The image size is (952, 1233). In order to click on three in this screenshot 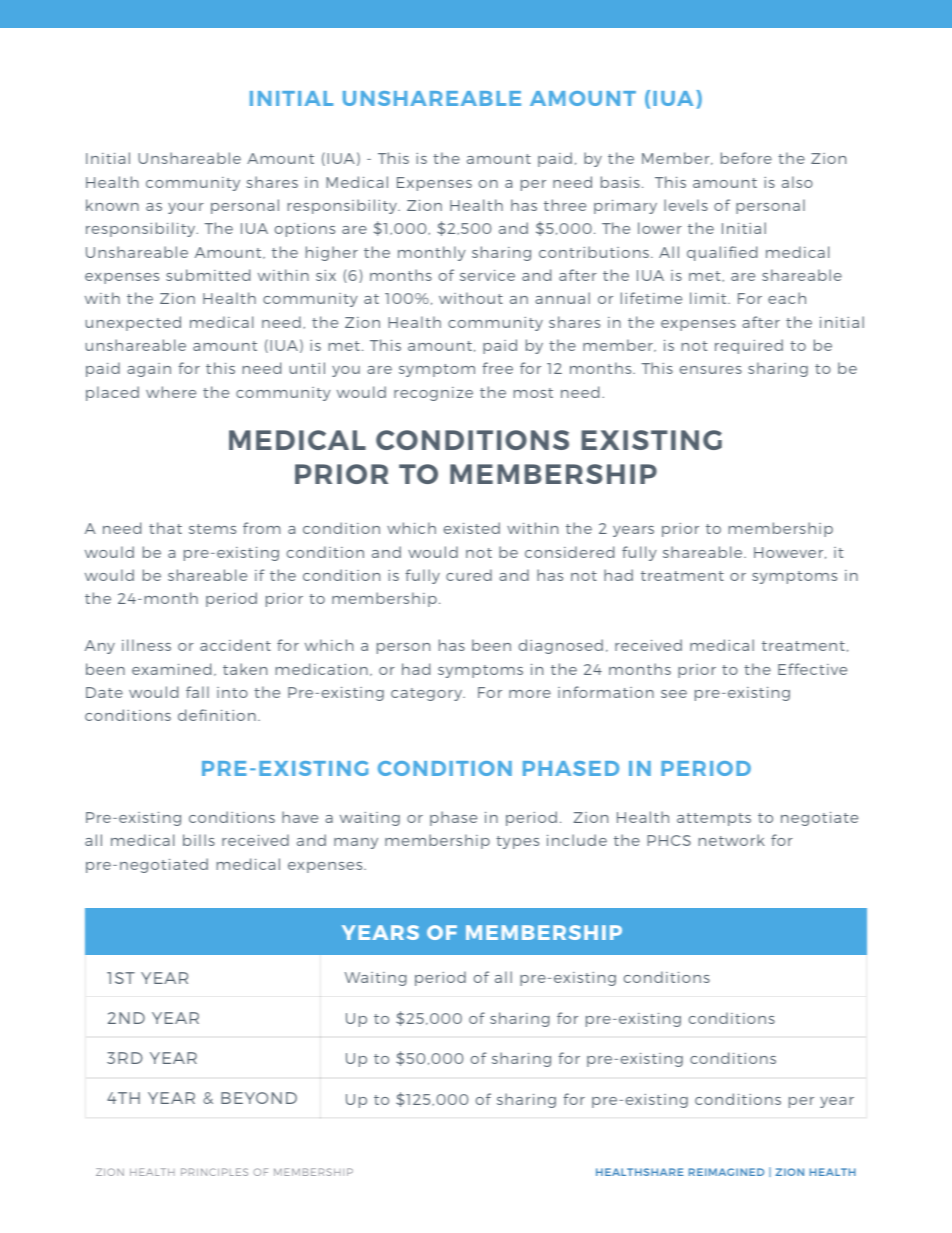, I will do `click(565, 205)`.
